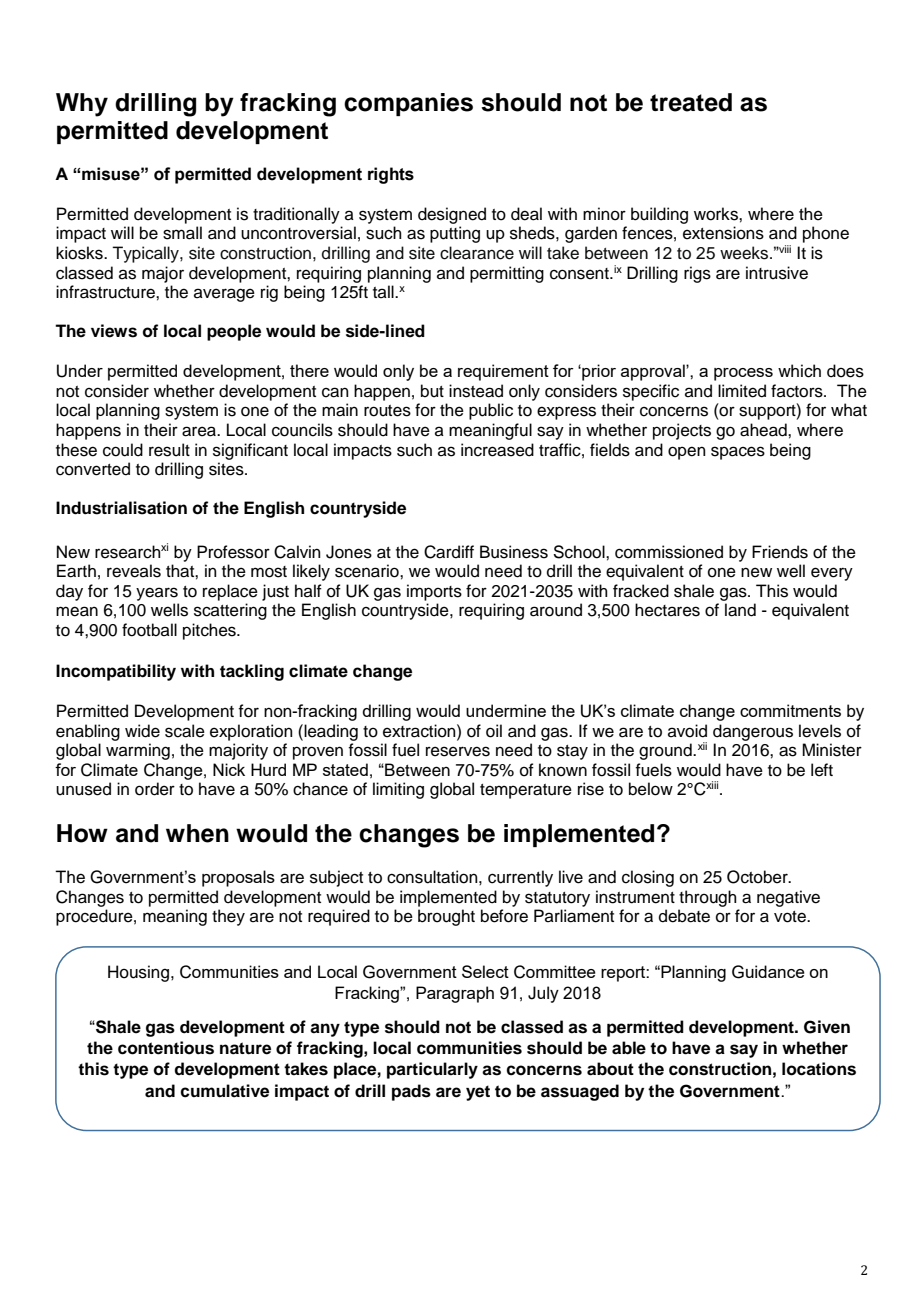 The image size is (924, 1308). I want to click on reserves, so click(458, 751).
